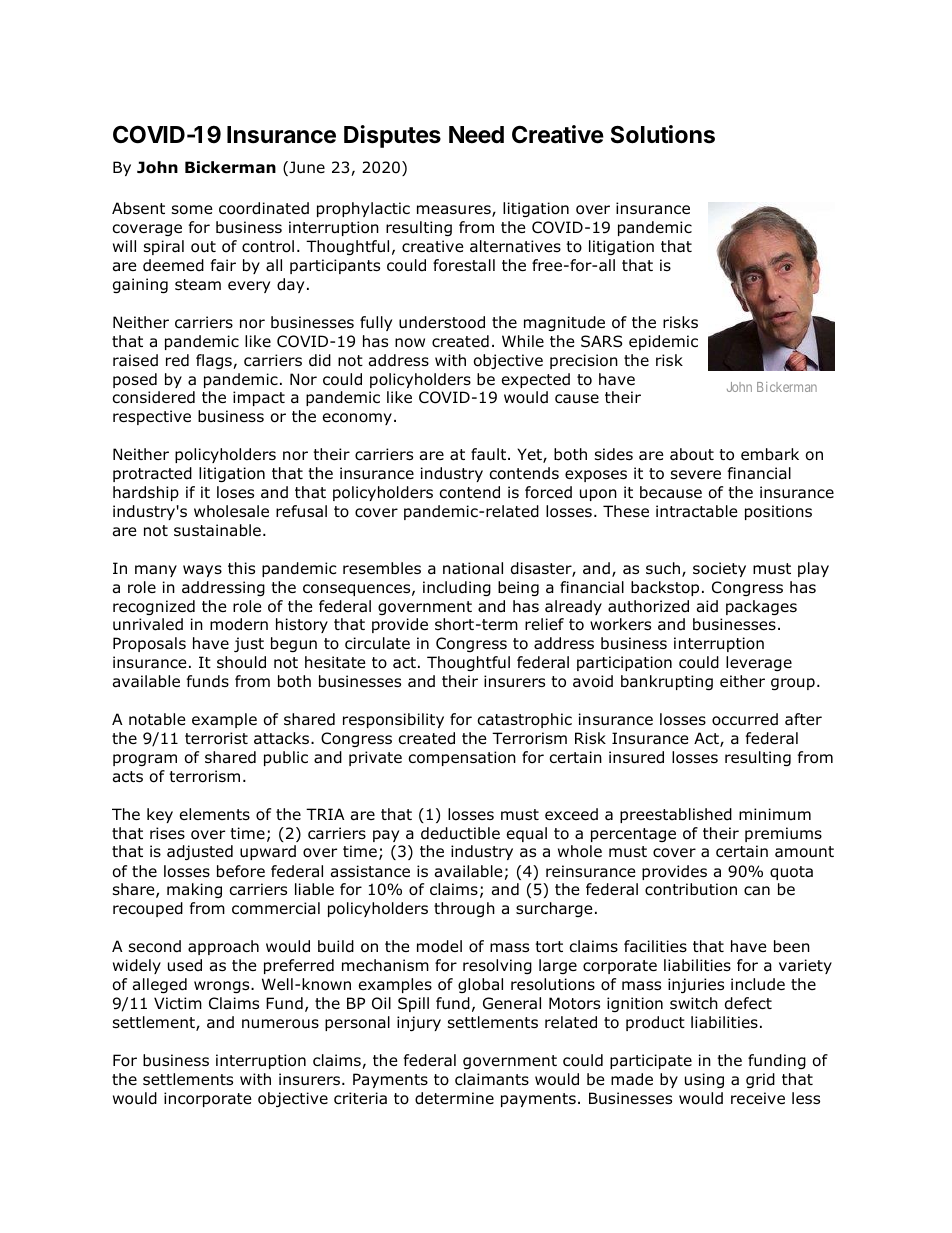 The width and height of the screenshot is (952, 1233). Describe the element at coordinates (280, 1024) in the screenshot. I see `numerous` at that location.
